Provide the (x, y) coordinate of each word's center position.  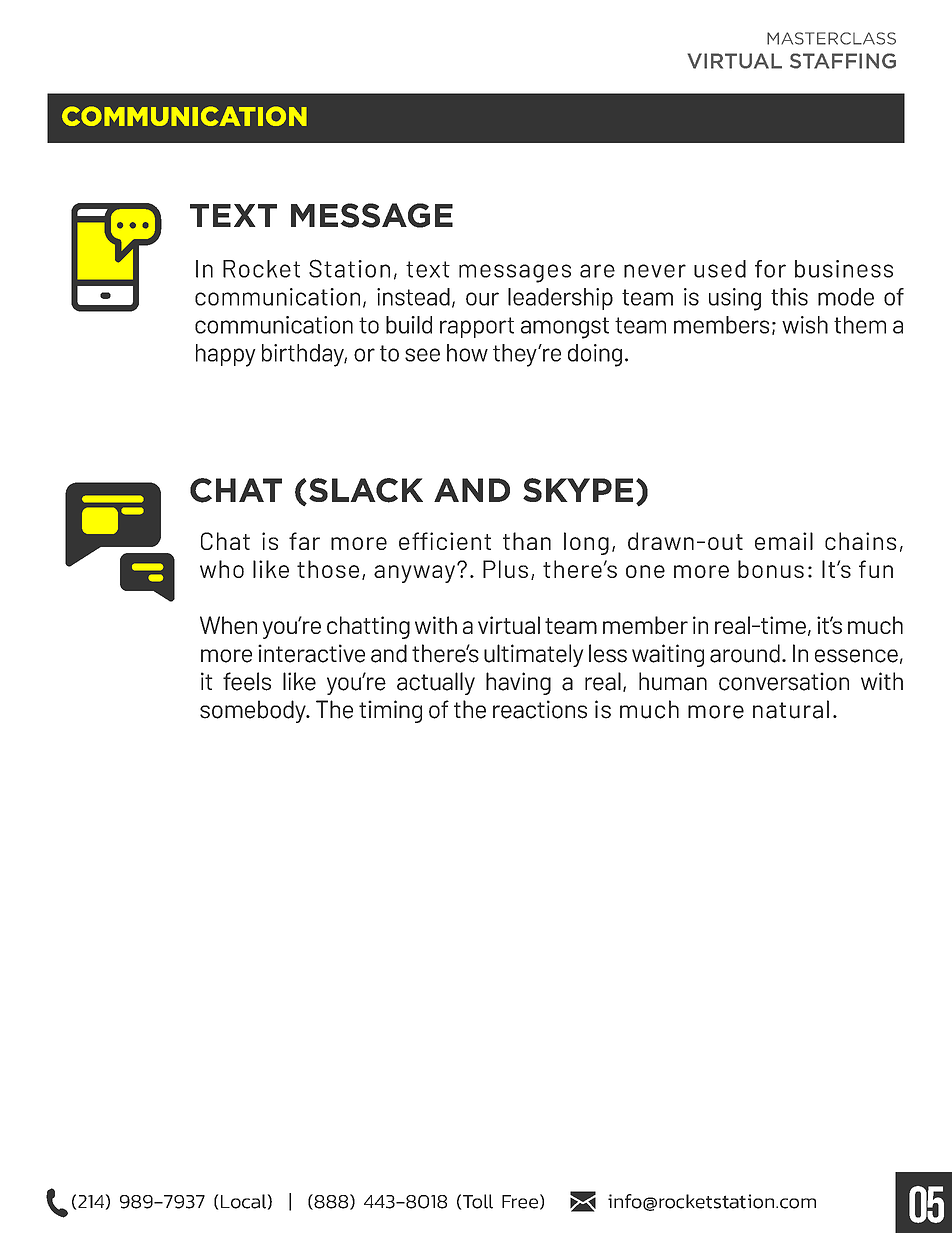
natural (791, 709)
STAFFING (843, 61)
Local (243, 1201)
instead (413, 297)
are (597, 271)
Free (520, 1202)
